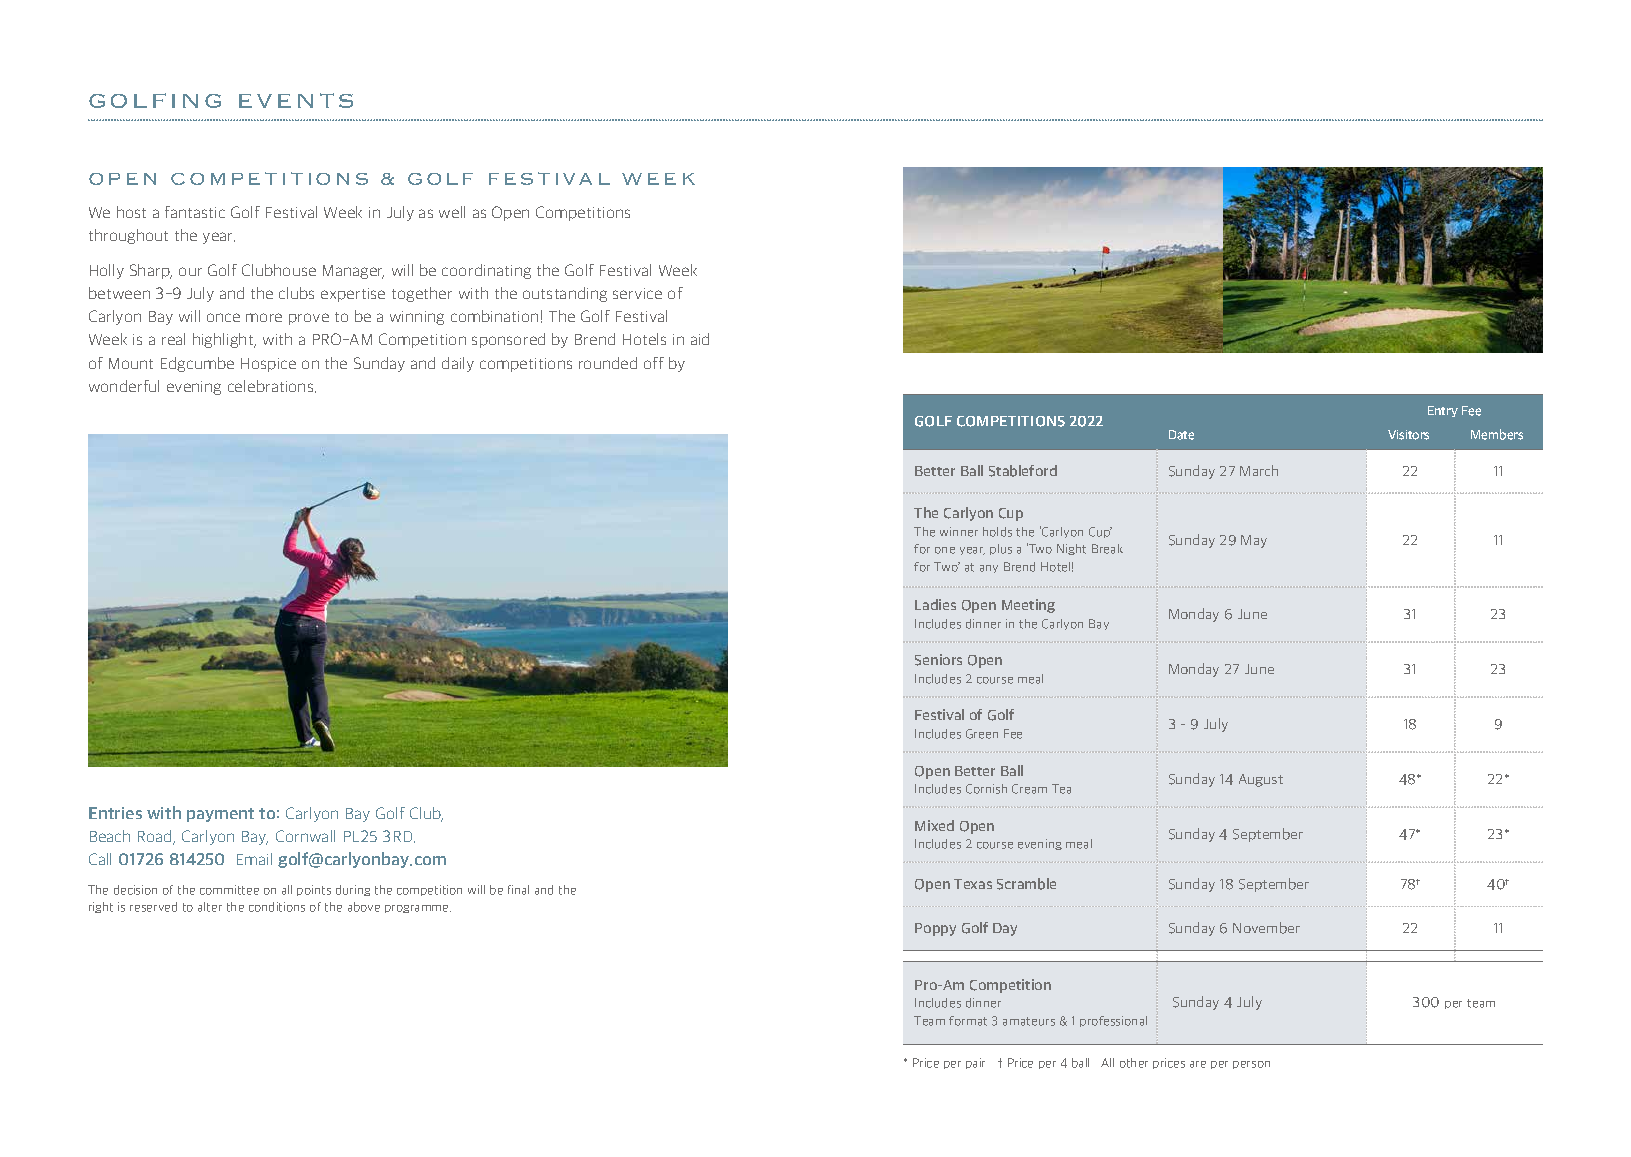  What do you see at coordinates (296, 100) in the page?
I see `EVENTS` at bounding box center [296, 100].
